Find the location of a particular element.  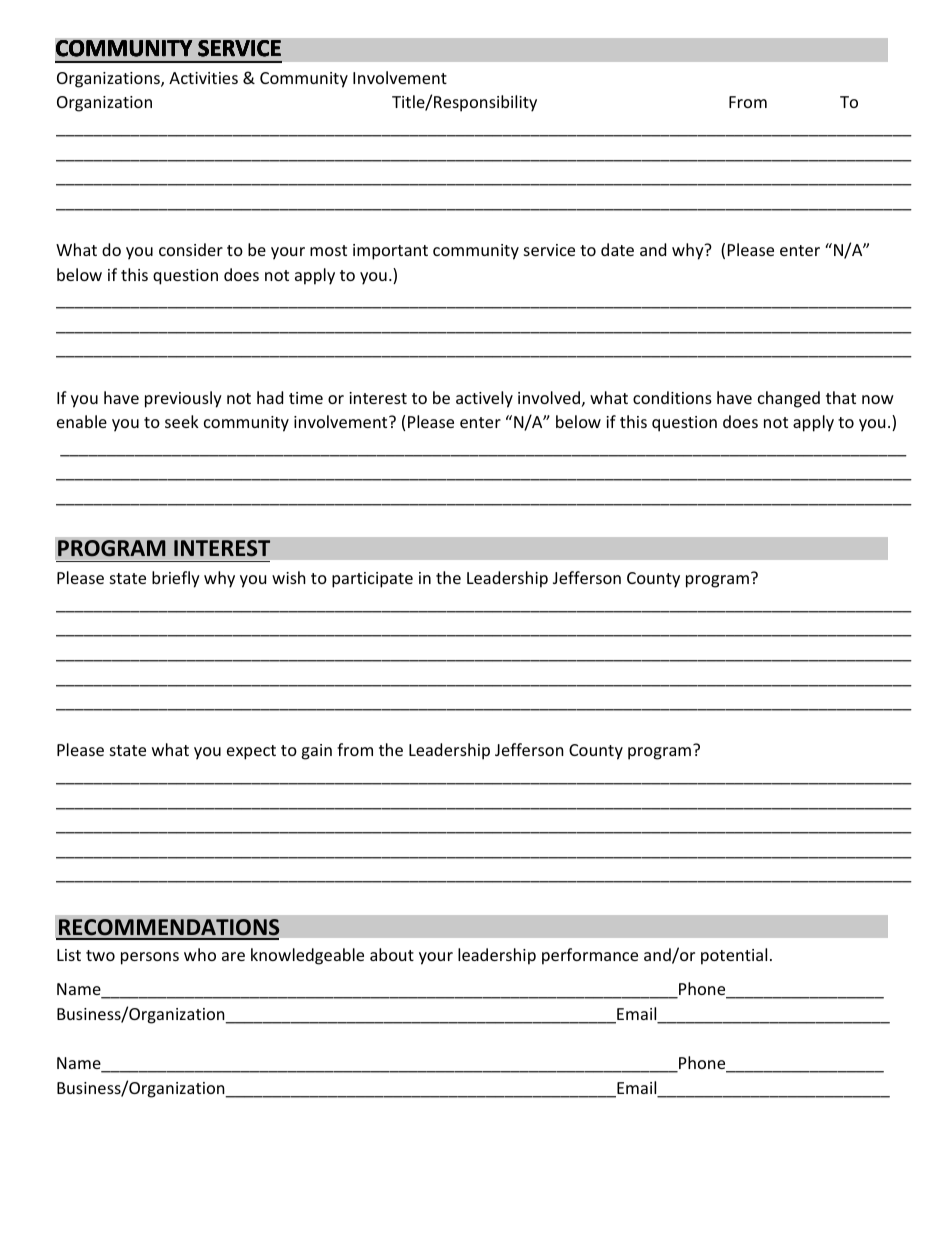

conditions is located at coordinates (672, 397).
